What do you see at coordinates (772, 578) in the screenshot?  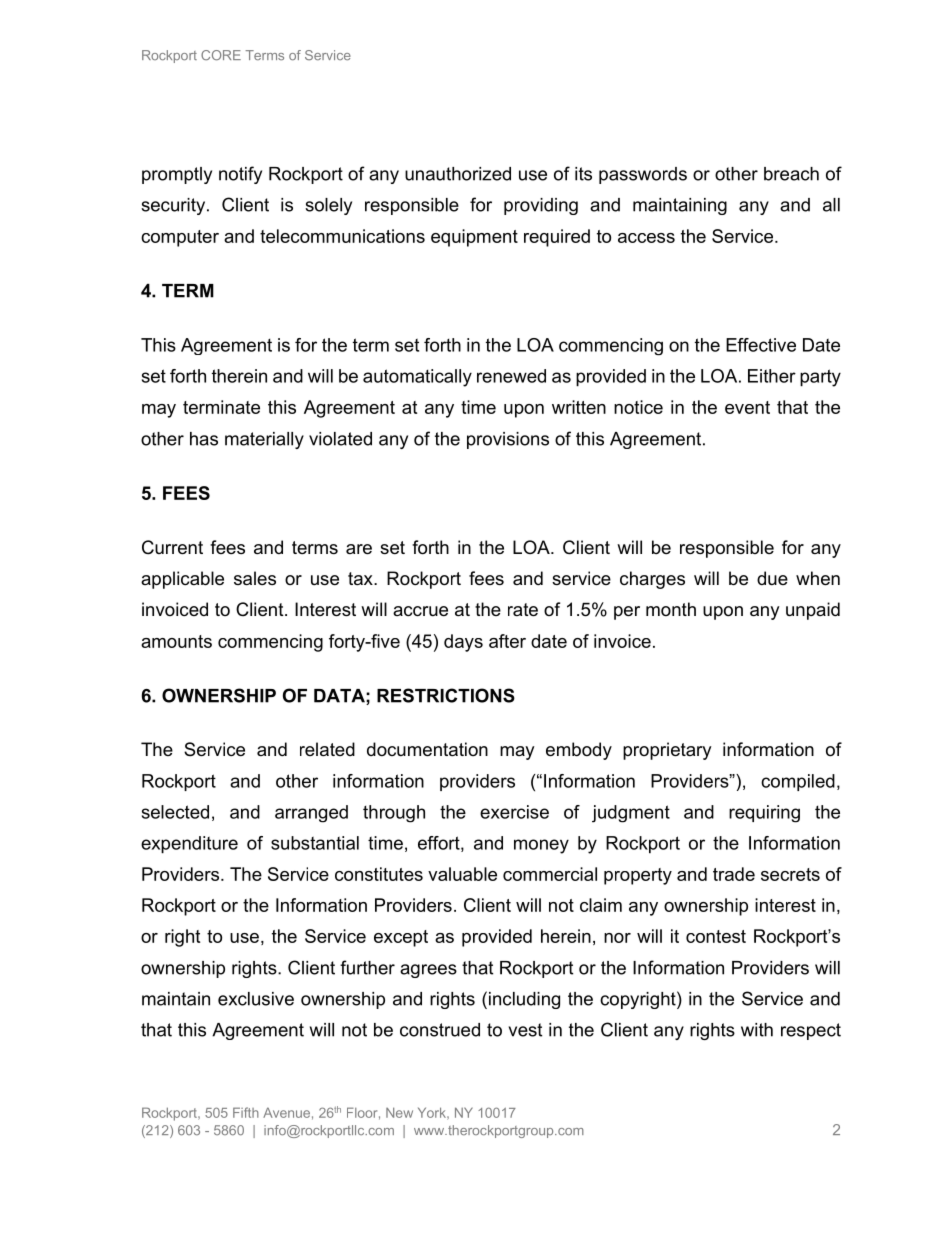 I see `due` at bounding box center [772, 578].
